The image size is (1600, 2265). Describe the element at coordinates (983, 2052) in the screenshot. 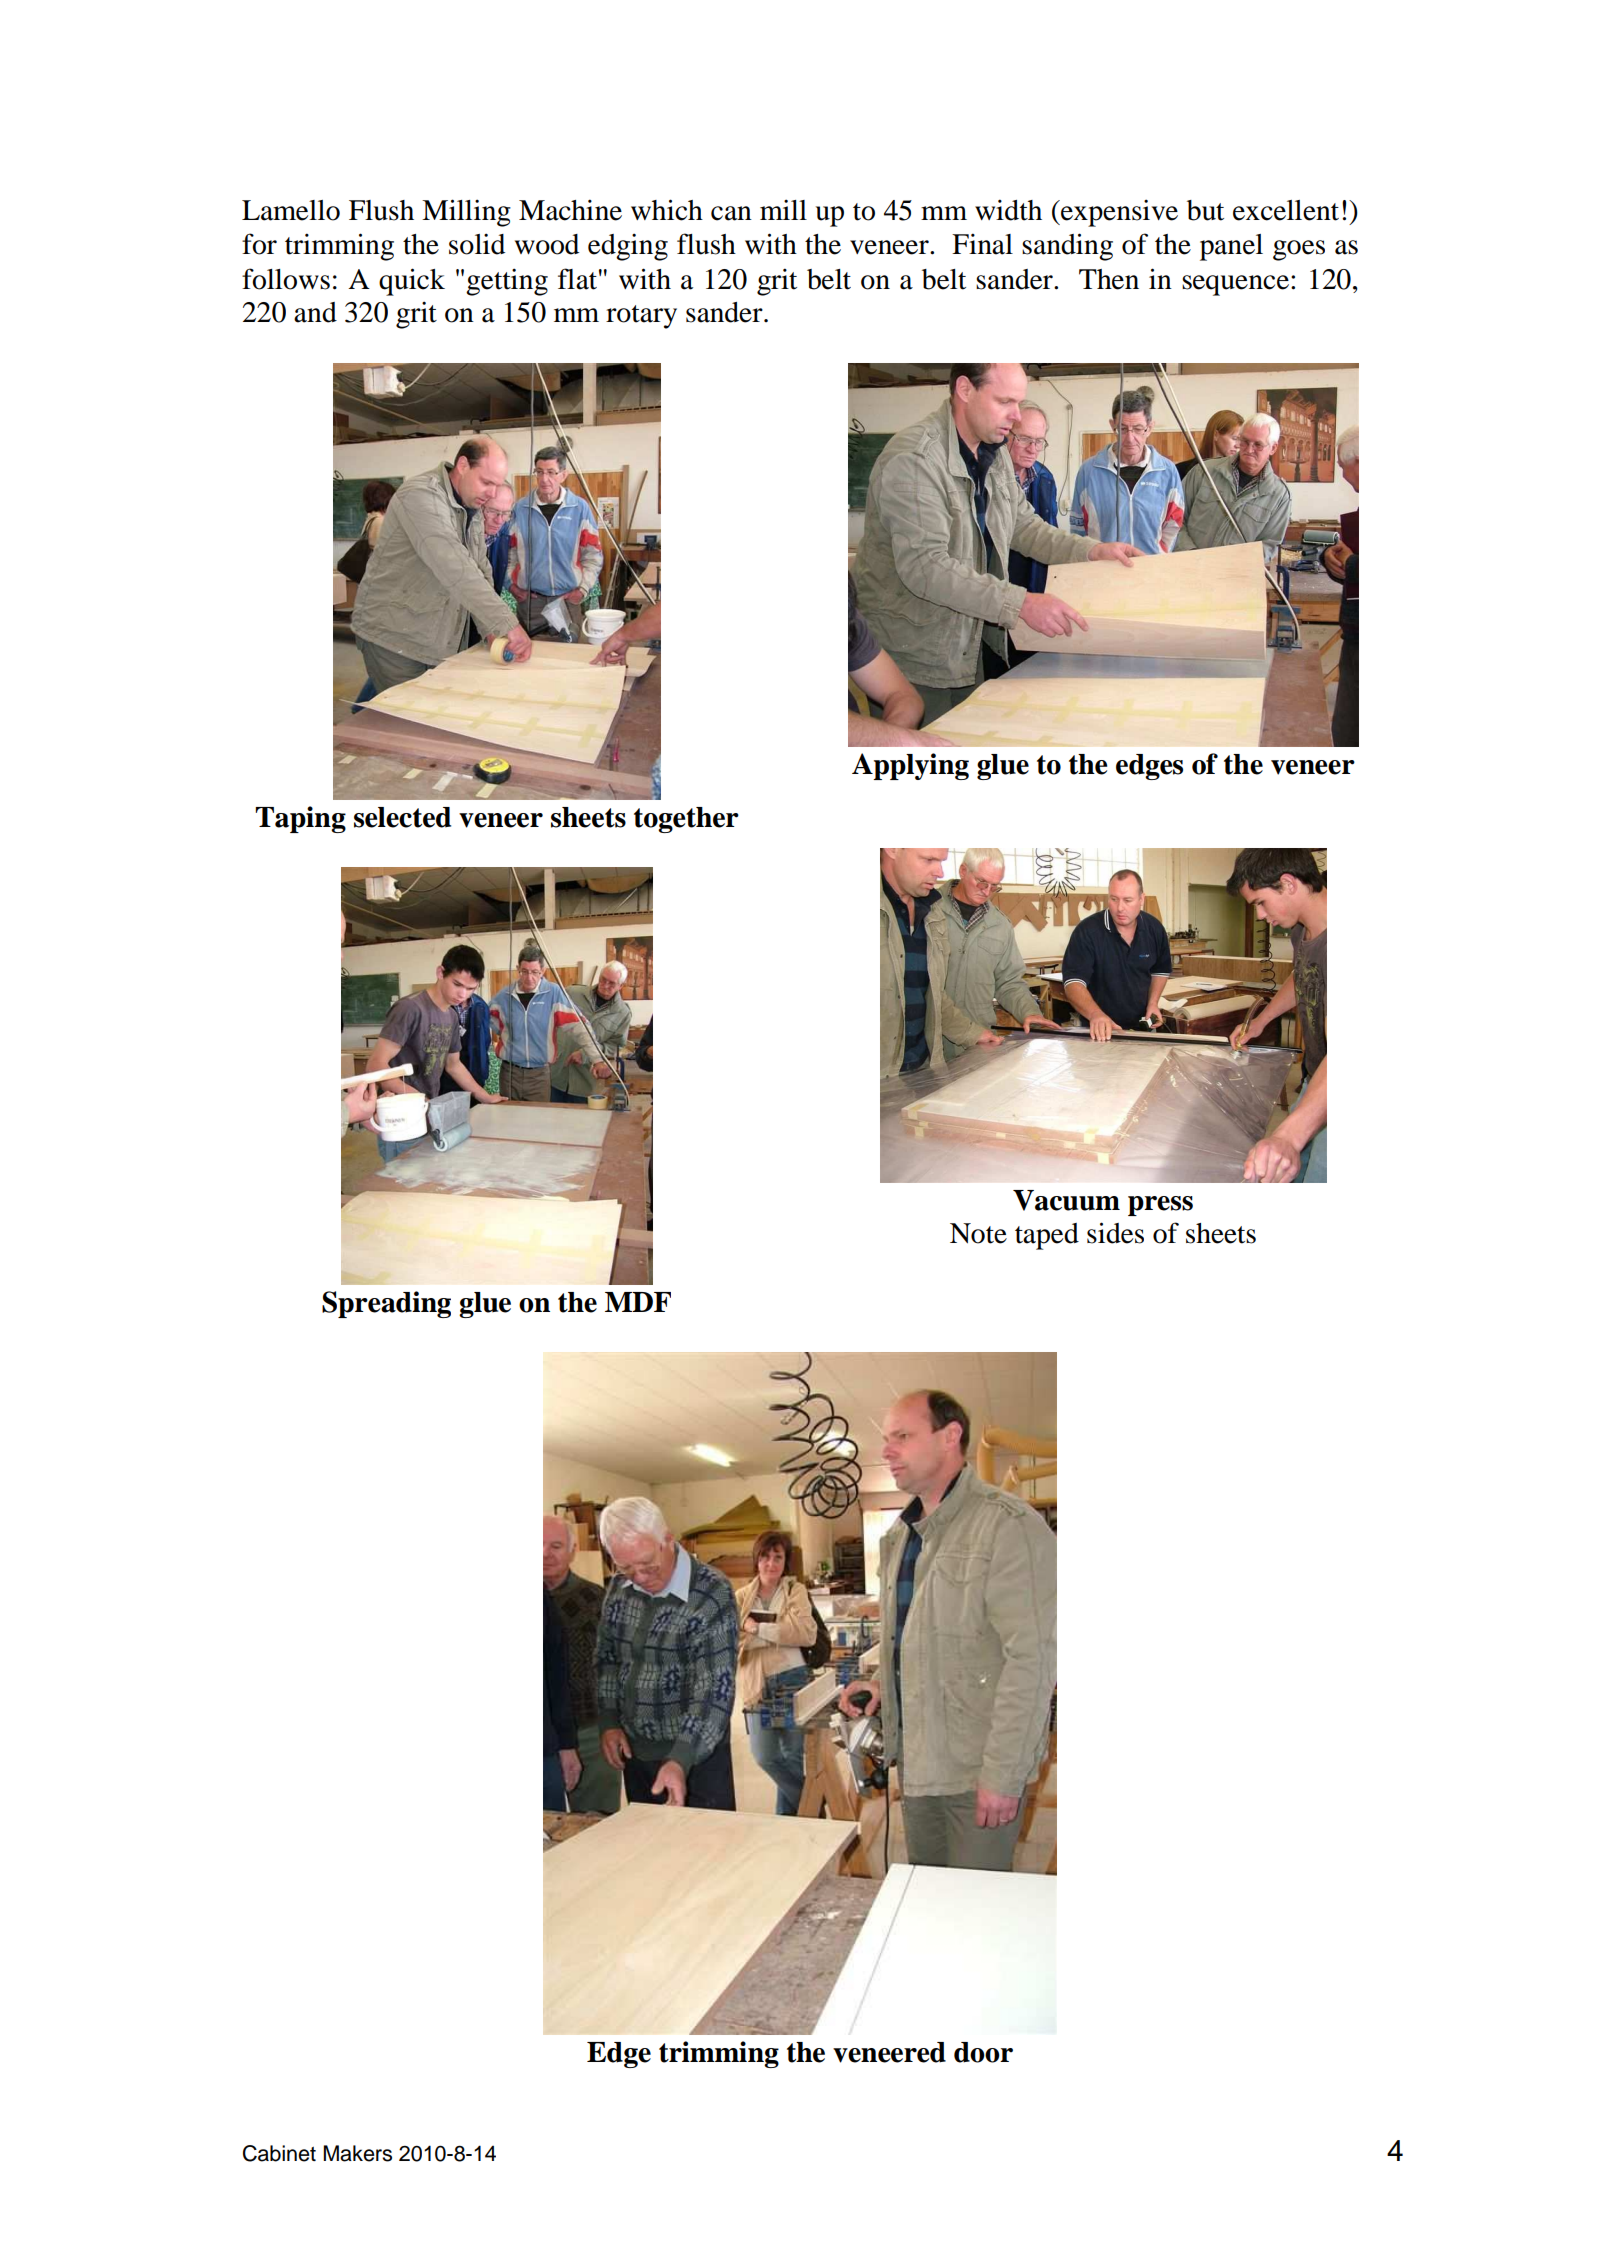

I see `door` at that location.
